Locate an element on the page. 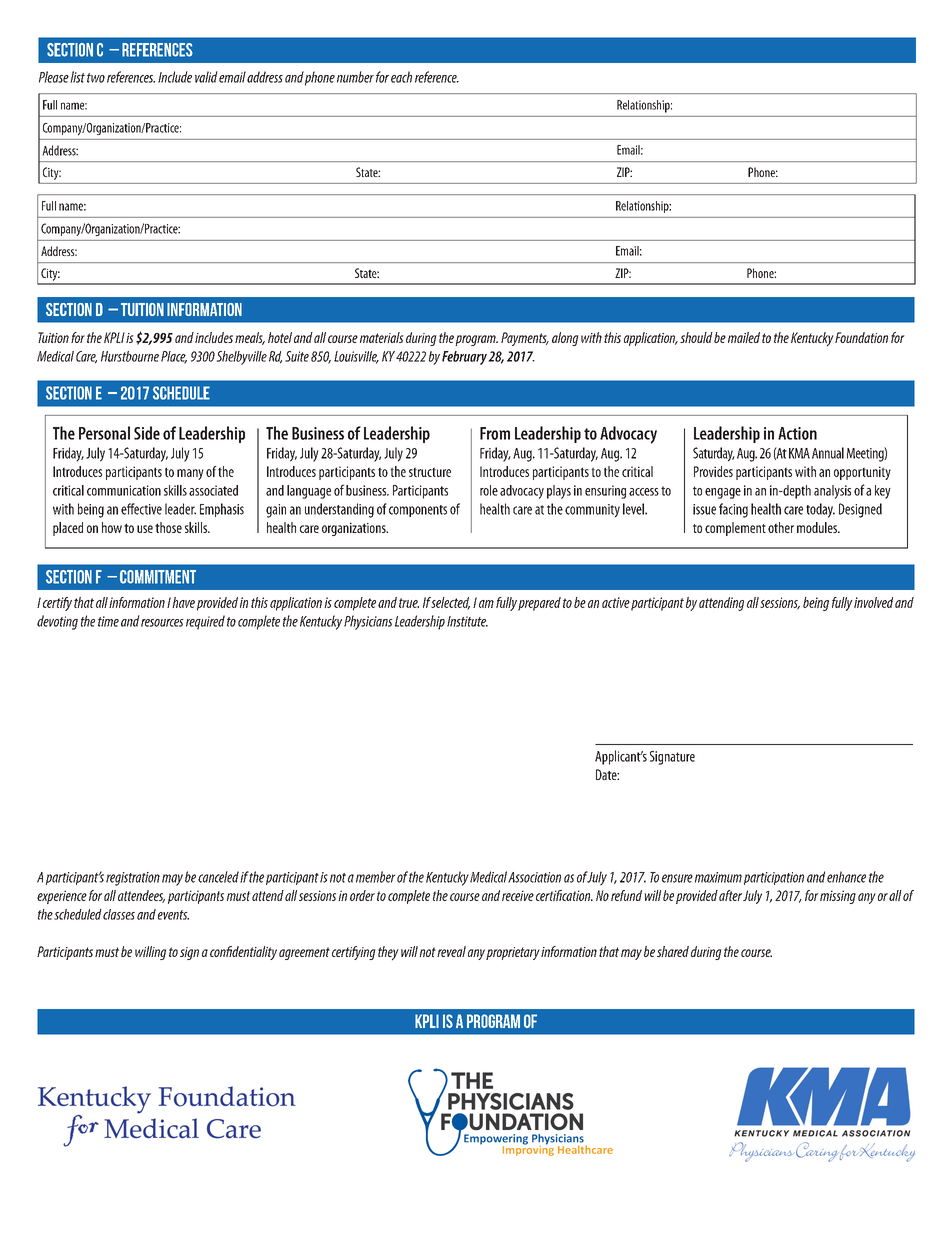  number is located at coordinates (355, 77).
